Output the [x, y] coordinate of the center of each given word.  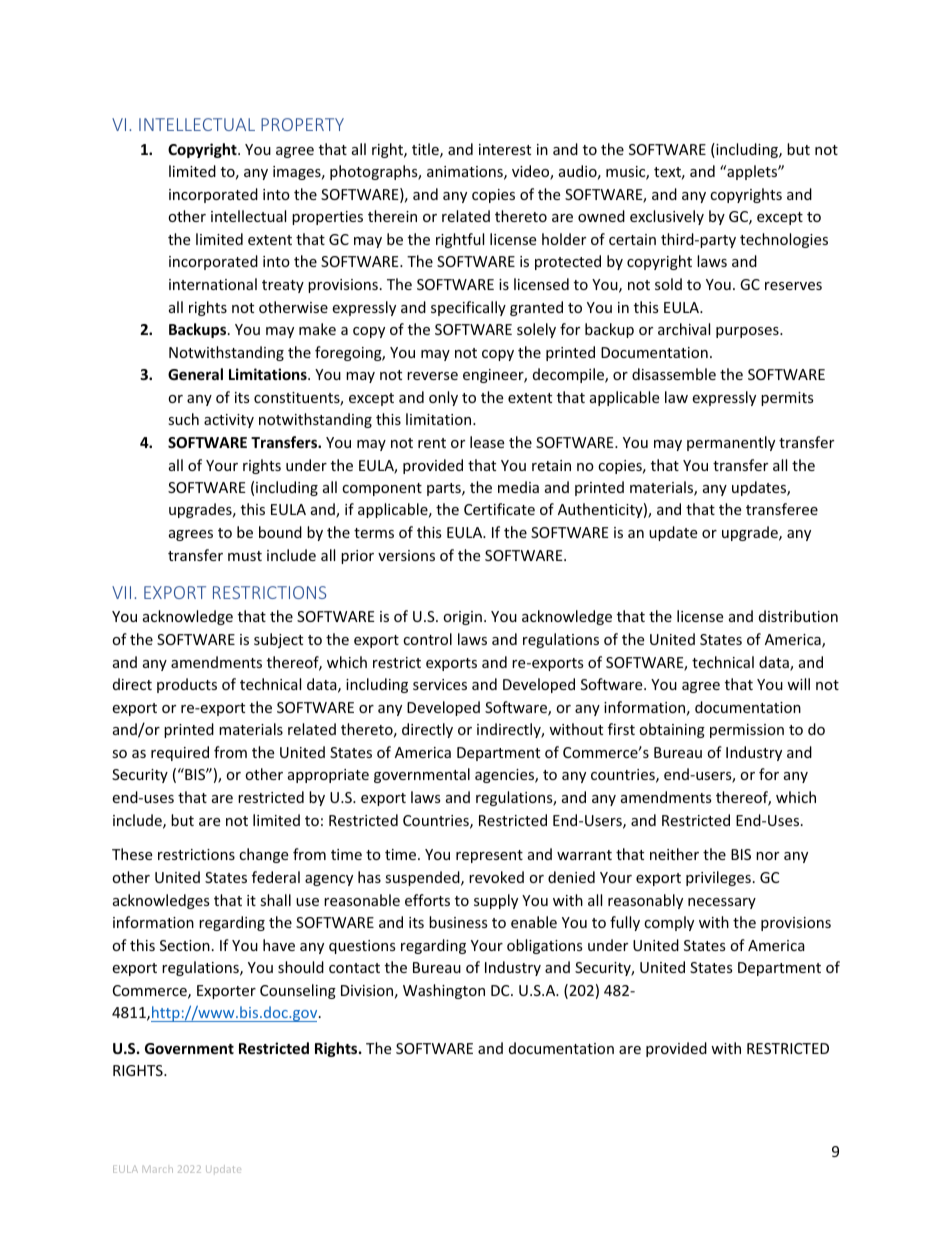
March [158, 1169]
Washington [444, 991]
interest [505, 149]
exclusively [667, 217]
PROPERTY [302, 124]
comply [669, 923]
